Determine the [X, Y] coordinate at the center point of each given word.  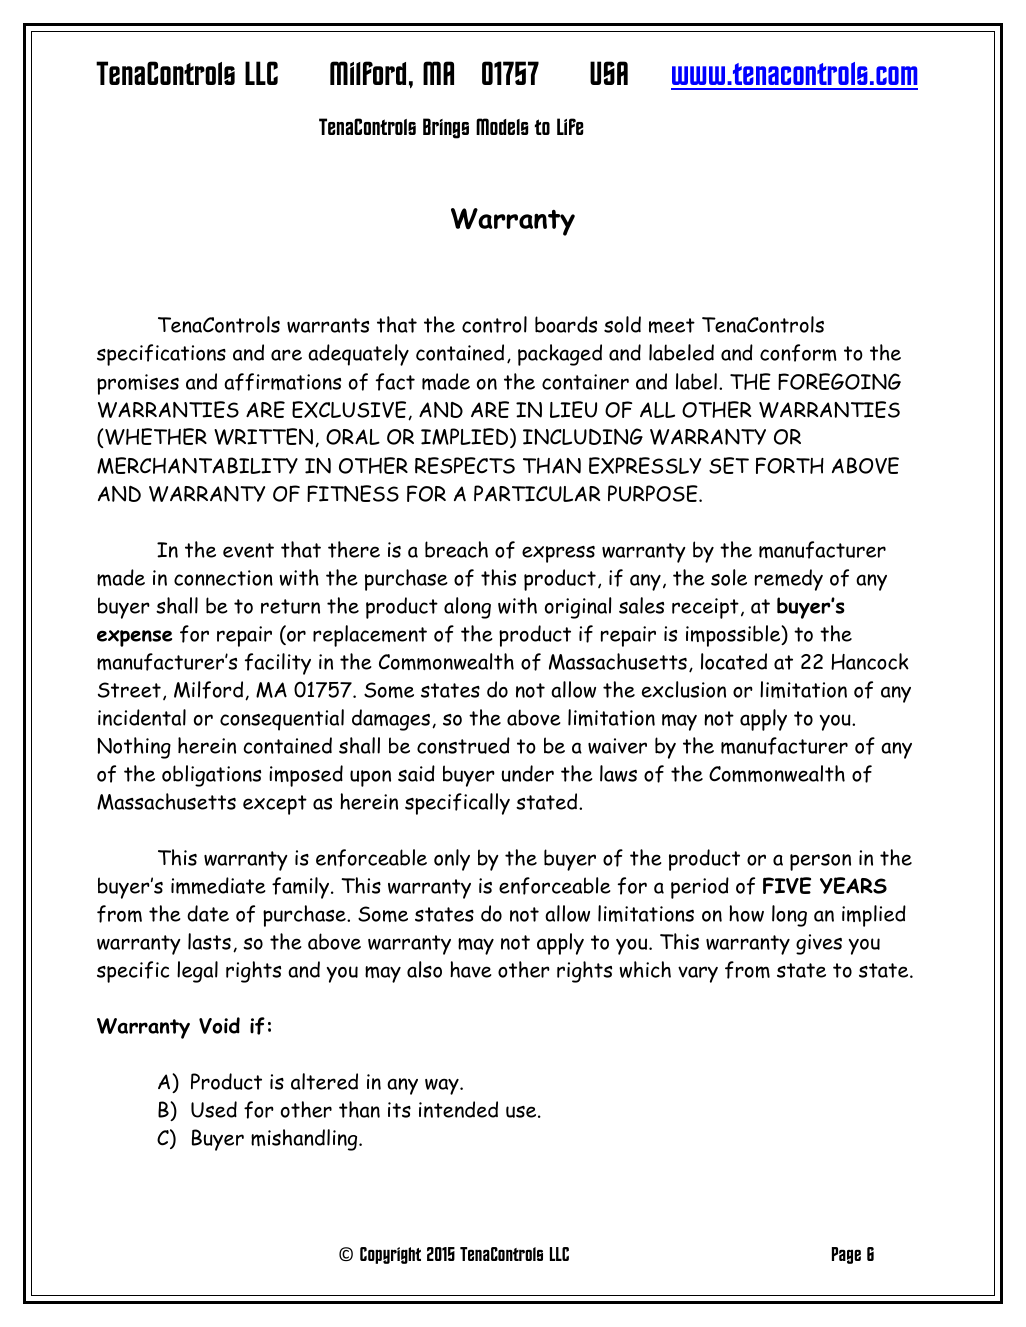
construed [463, 745]
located [734, 661]
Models [502, 126]
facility [278, 664]
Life [570, 126]
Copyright [390, 1255]
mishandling [305, 1140]
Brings [446, 128]
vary [698, 974]
